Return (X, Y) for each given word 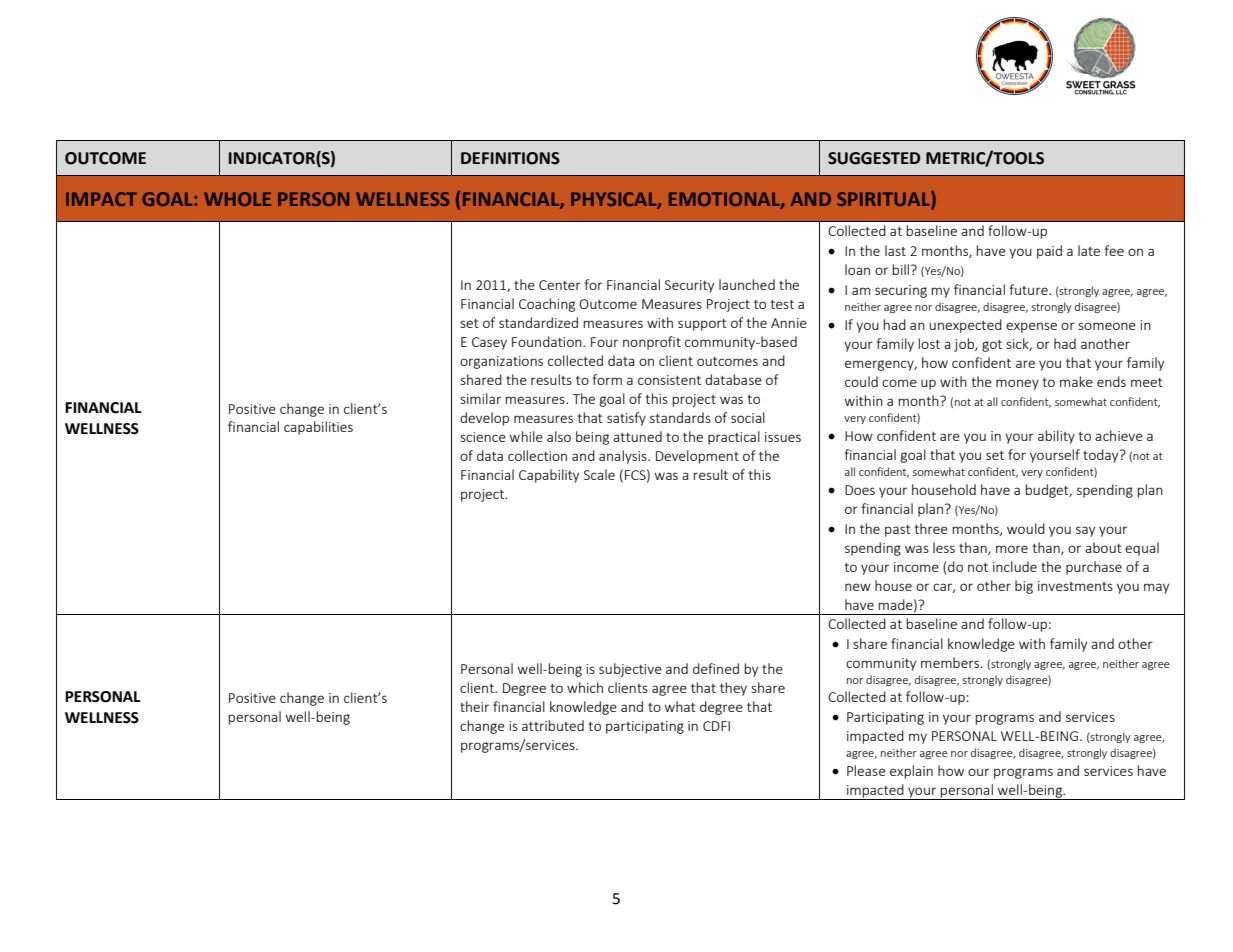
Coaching (547, 305)
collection (537, 455)
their (474, 706)
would (1026, 528)
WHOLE (237, 199)
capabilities (318, 428)
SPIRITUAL (884, 198)
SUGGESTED (874, 158)
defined (716, 668)
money (1017, 384)
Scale (599, 474)
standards (680, 417)
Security (689, 286)
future (1030, 289)
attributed (553, 725)
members (950, 662)
